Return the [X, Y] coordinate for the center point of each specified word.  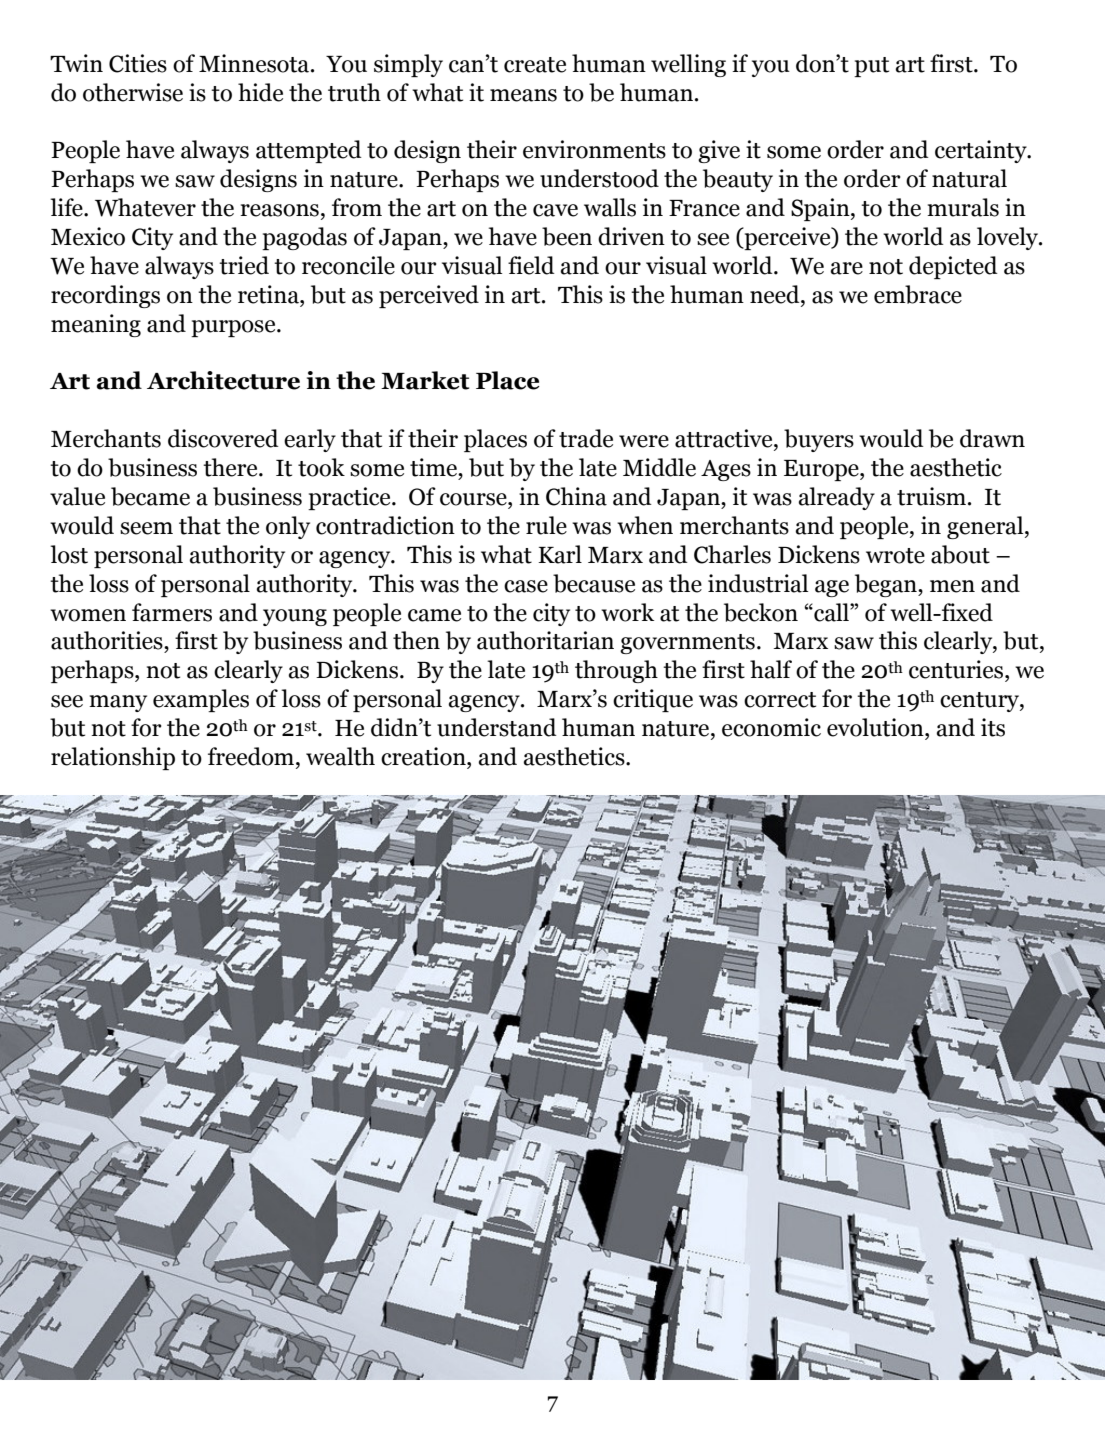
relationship [113, 758]
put [871, 67]
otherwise [133, 92]
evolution [876, 727]
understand [497, 727]
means [523, 95]
